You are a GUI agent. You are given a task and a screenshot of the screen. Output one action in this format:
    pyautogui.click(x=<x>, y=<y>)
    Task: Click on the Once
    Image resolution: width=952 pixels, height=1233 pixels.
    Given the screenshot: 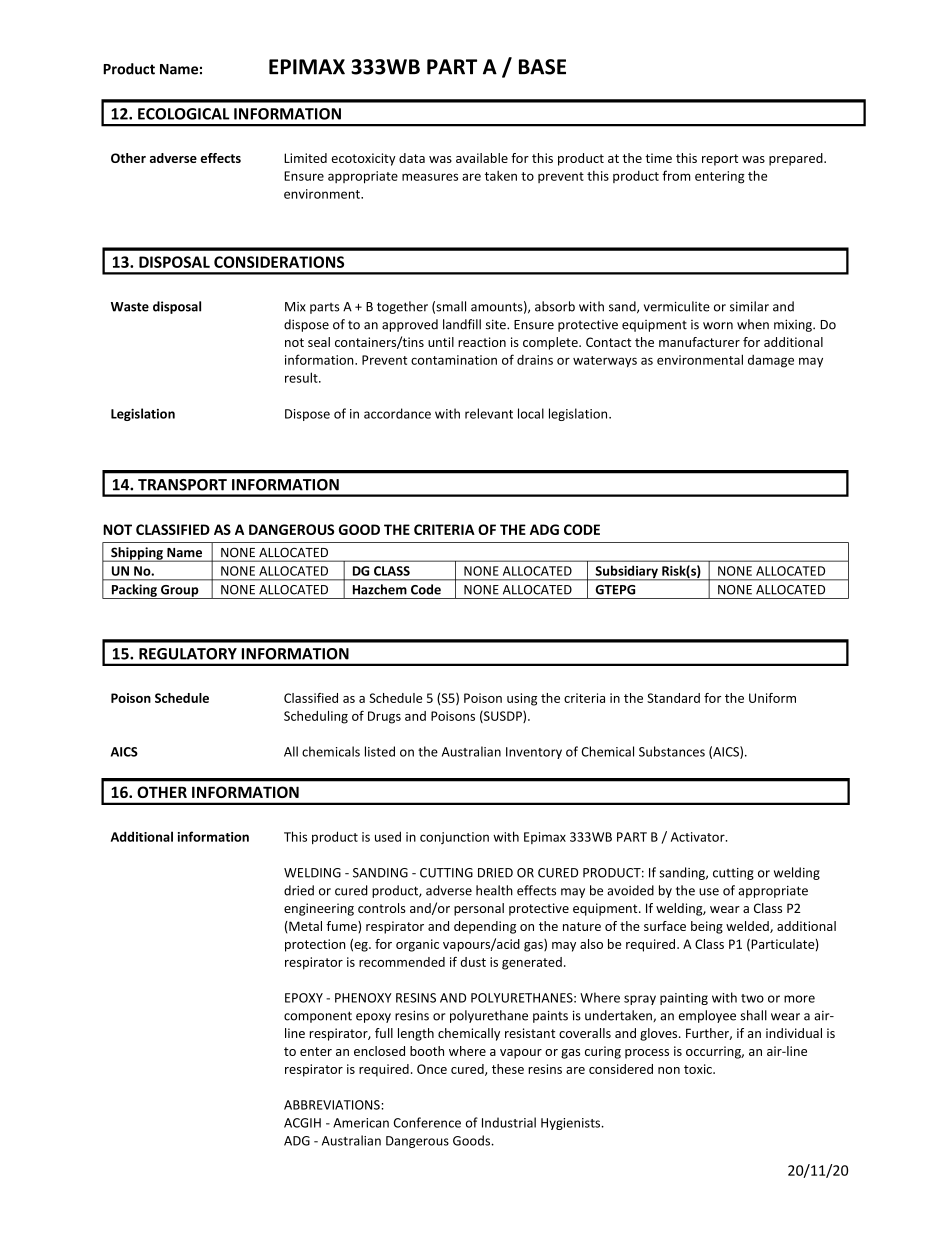 What is the action you would take?
    pyautogui.click(x=432, y=1069)
